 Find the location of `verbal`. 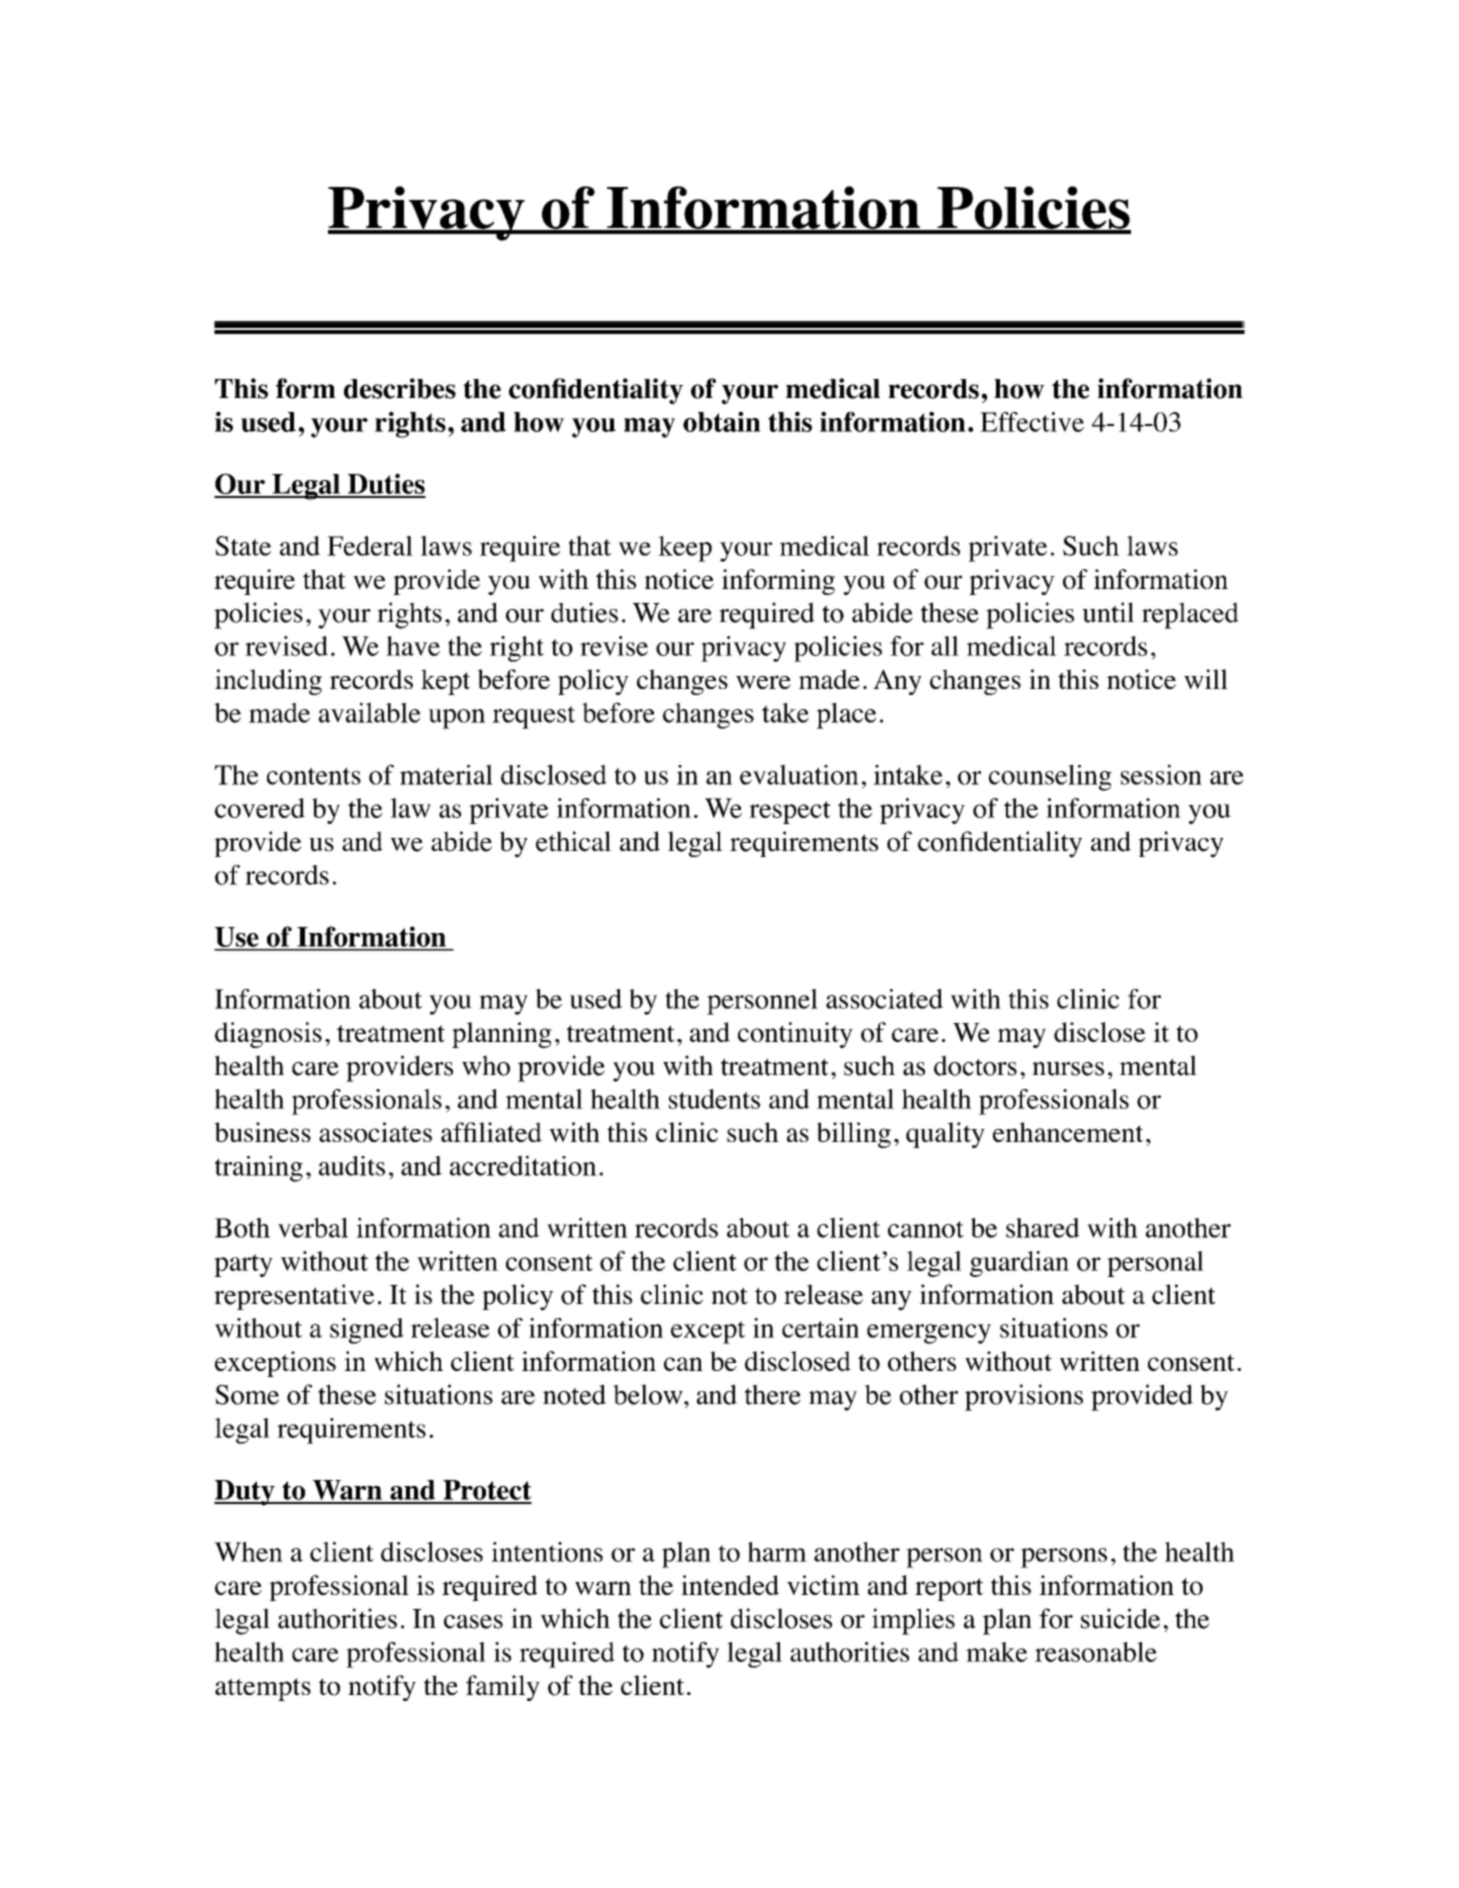

verbal is located at coordinates (313, 1227).
